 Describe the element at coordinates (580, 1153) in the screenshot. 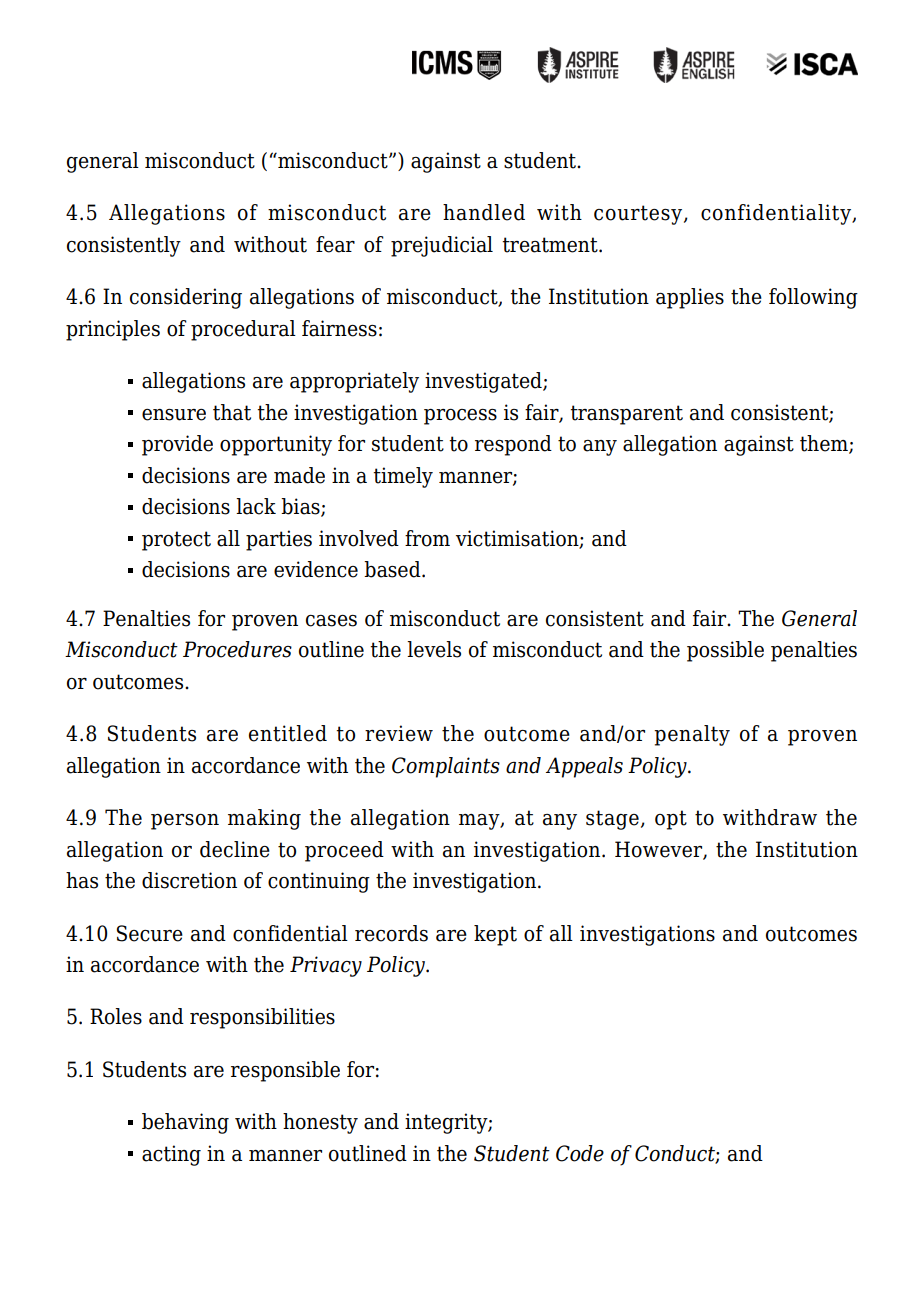

I see `Code` at that location.
